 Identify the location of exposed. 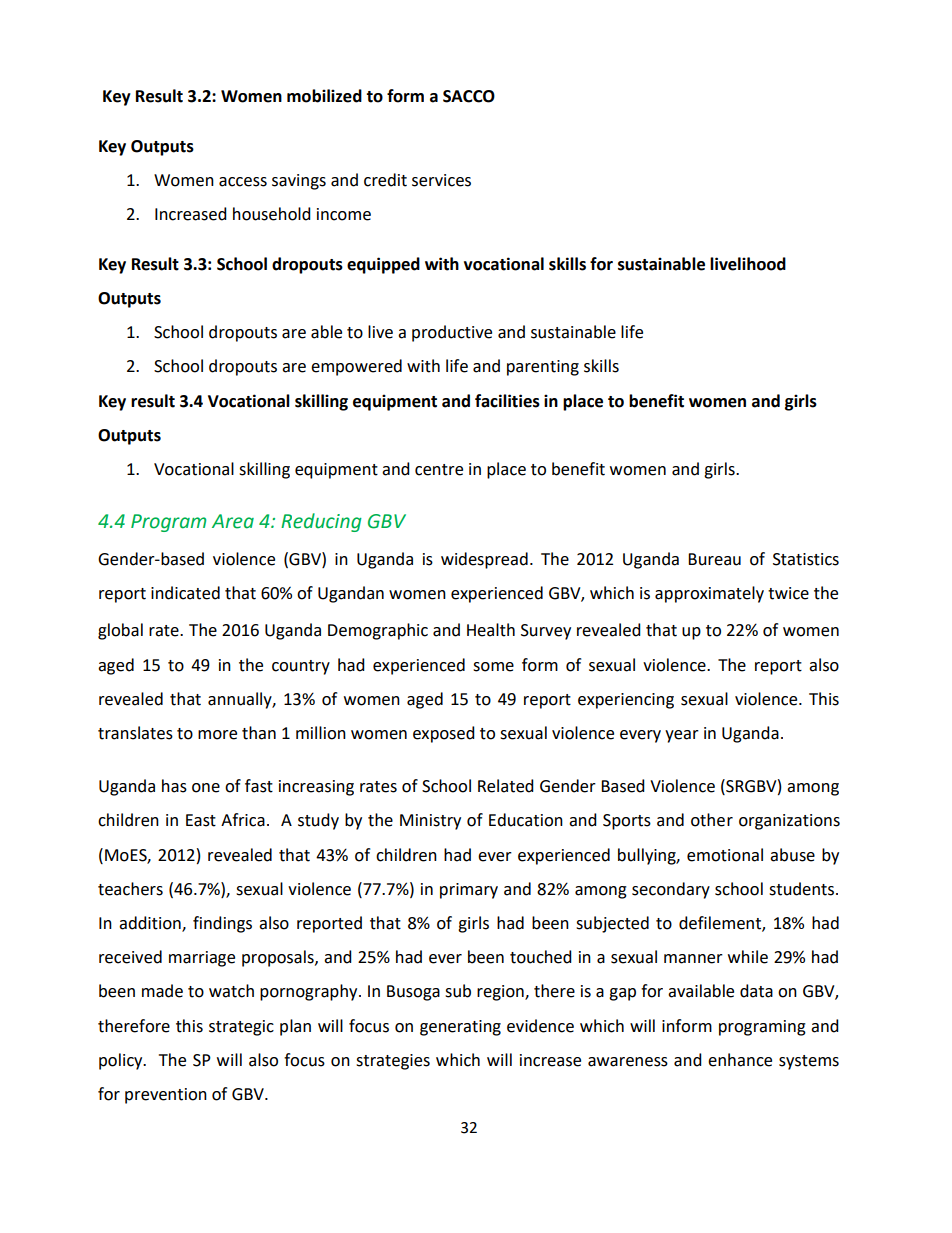
(444, 734).
